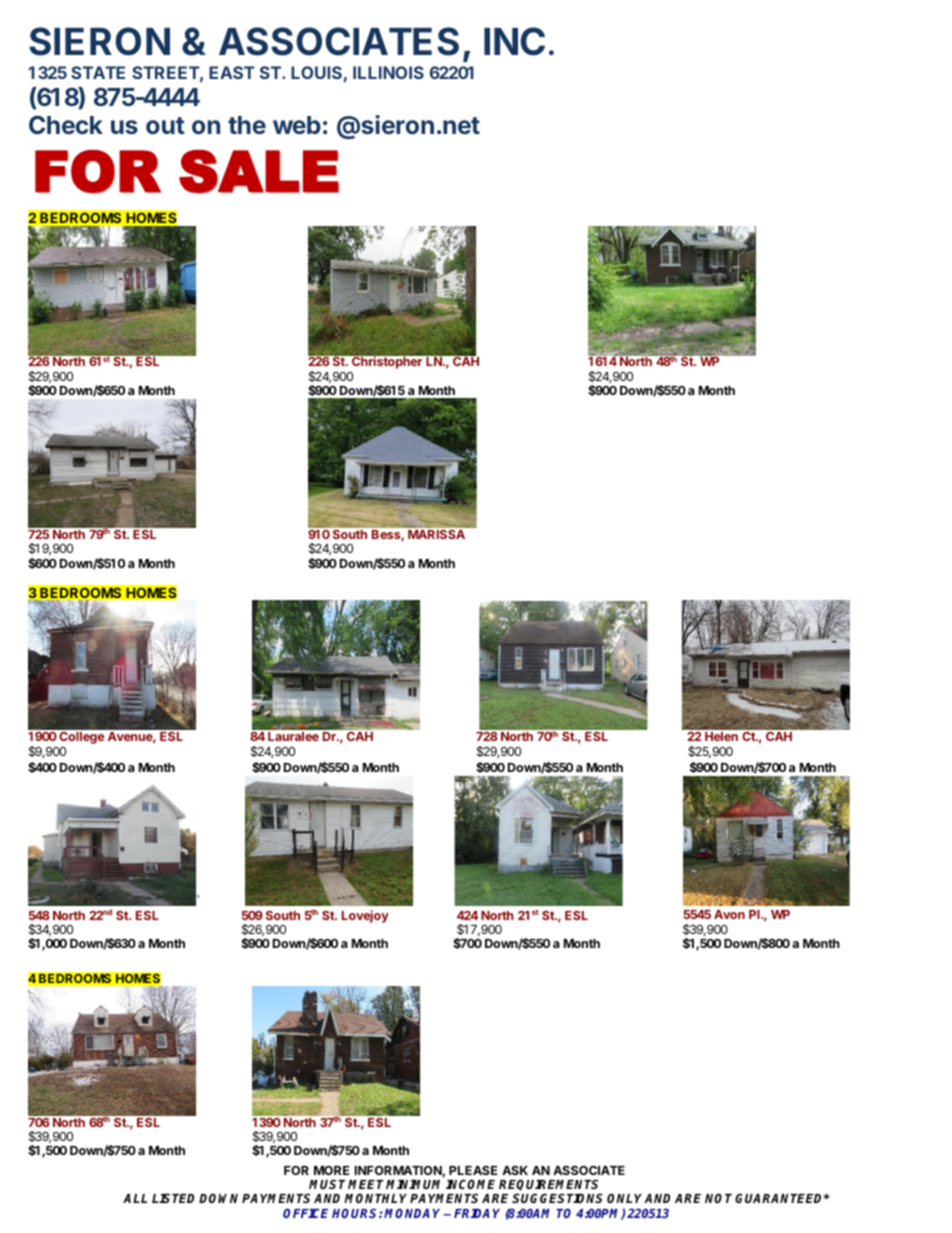 The width and height of the screenshot is (952, 1233). Describe the element at coordinates (718, 1198) in the screenshot. I see `NOT` at that location.
